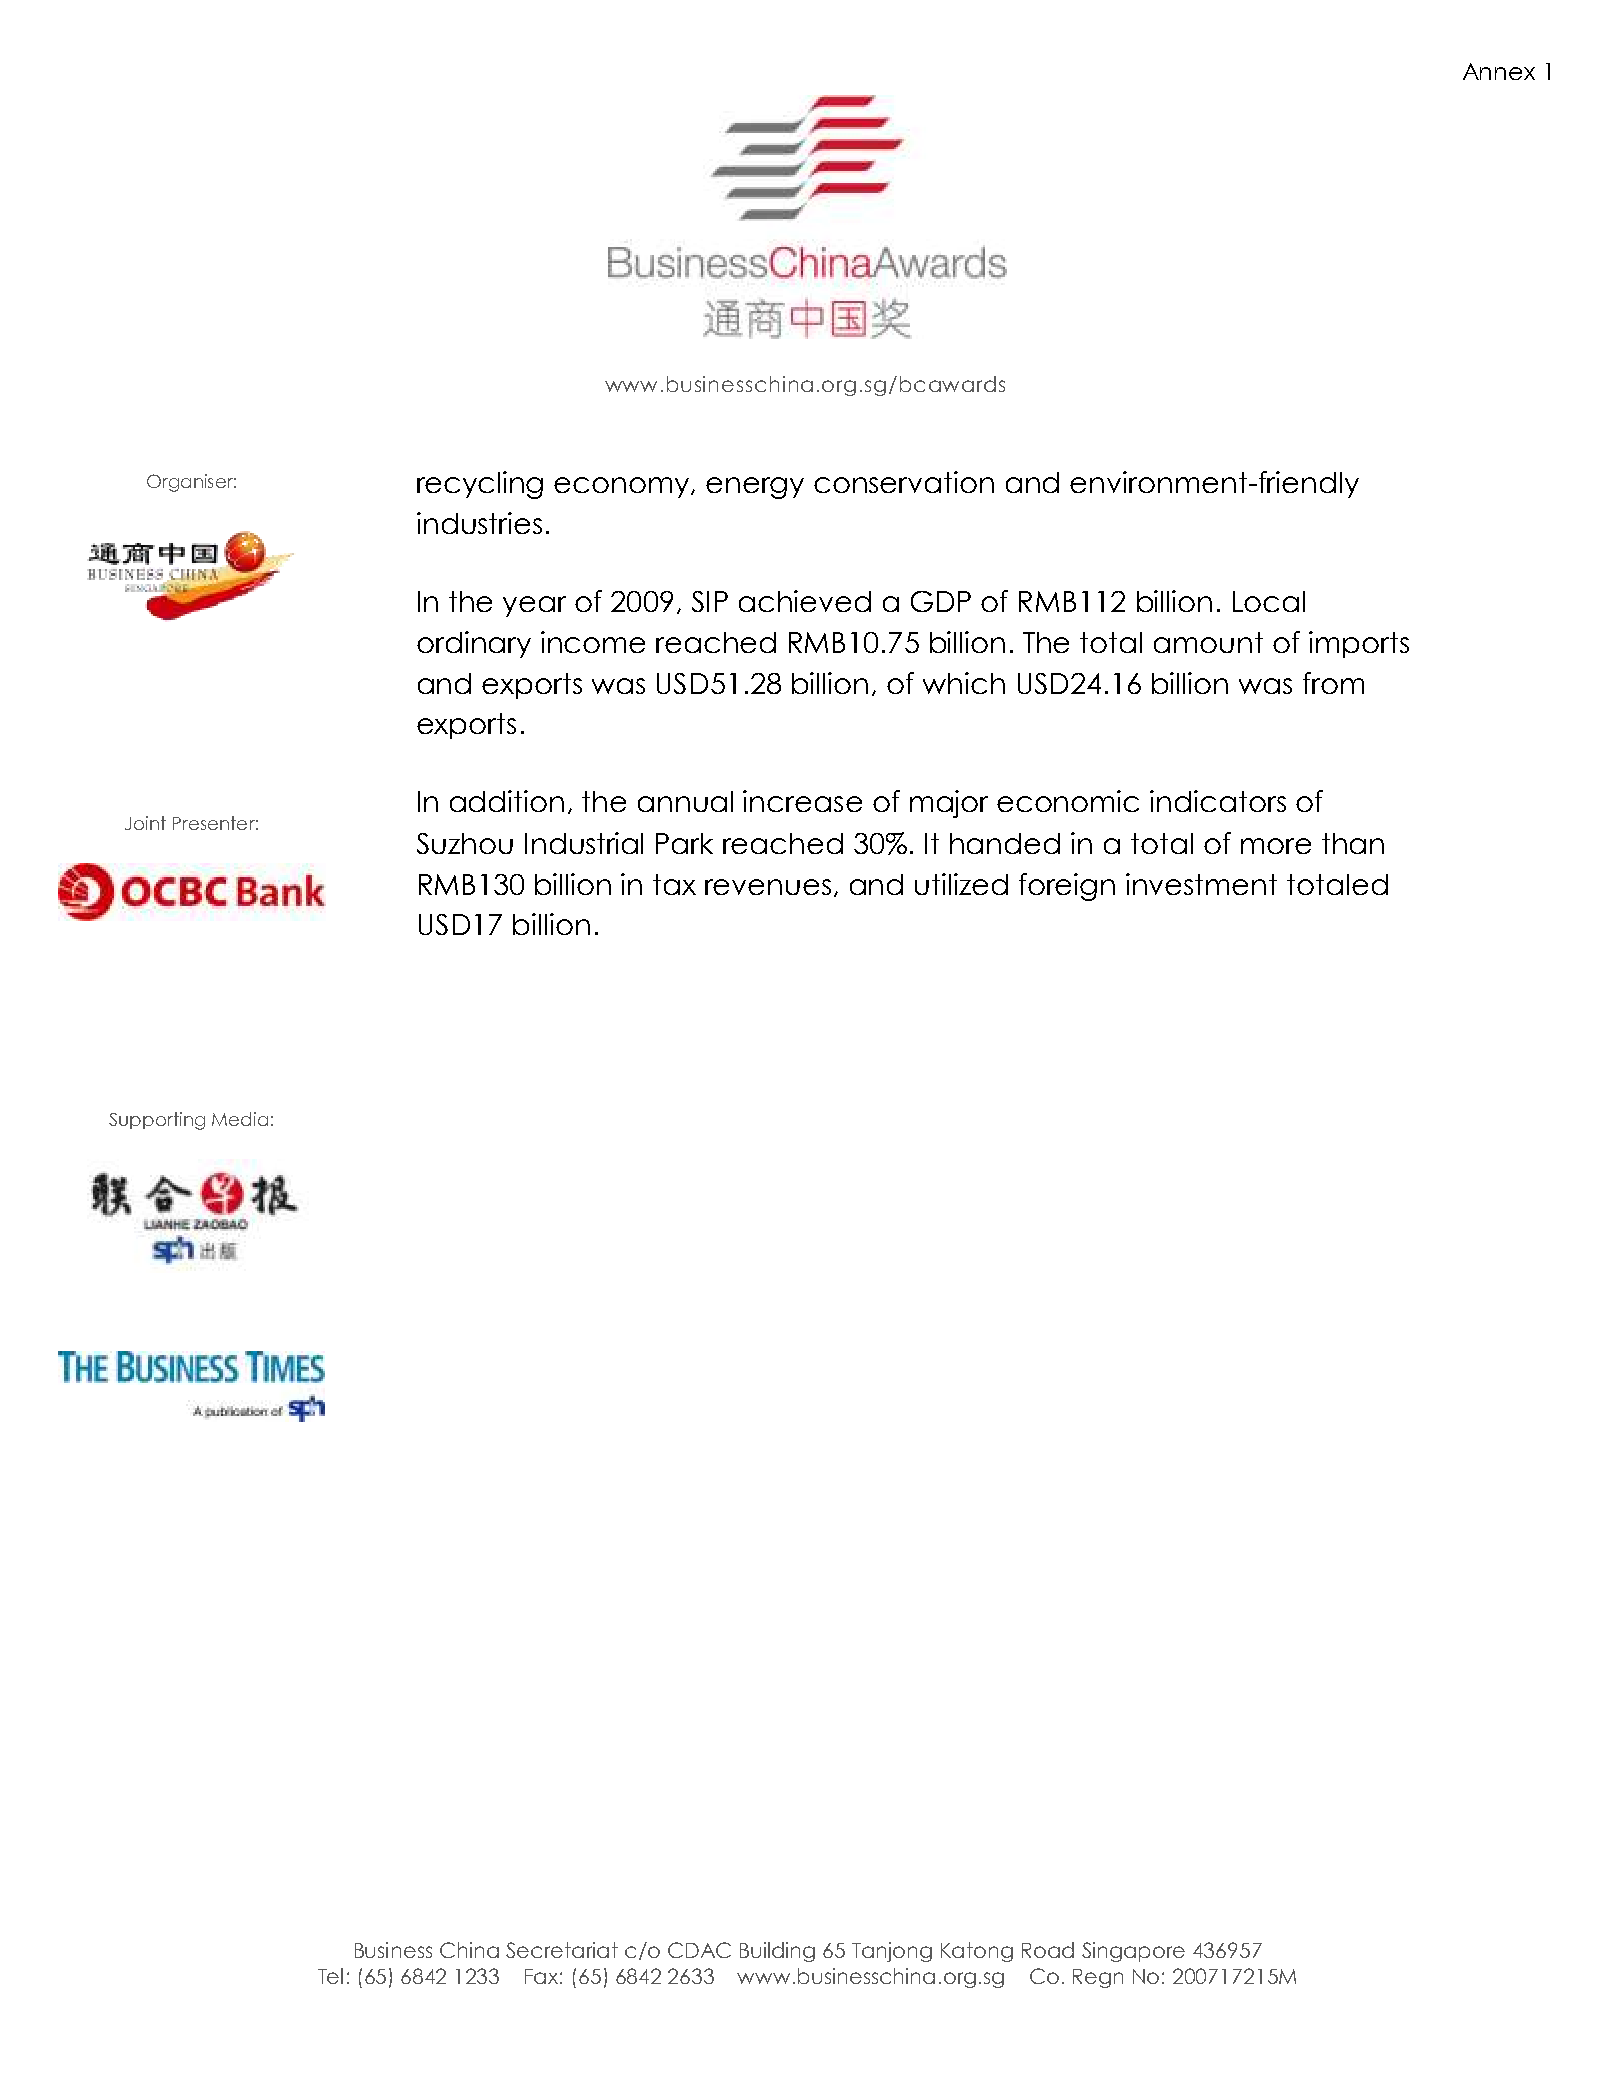 Image resolution: width=1616 pixels, height=2091 pixels. What do you see at coordinates (1133, 1952) in the document?
I see `Singapore` at bounding box center [1133, 1952].
